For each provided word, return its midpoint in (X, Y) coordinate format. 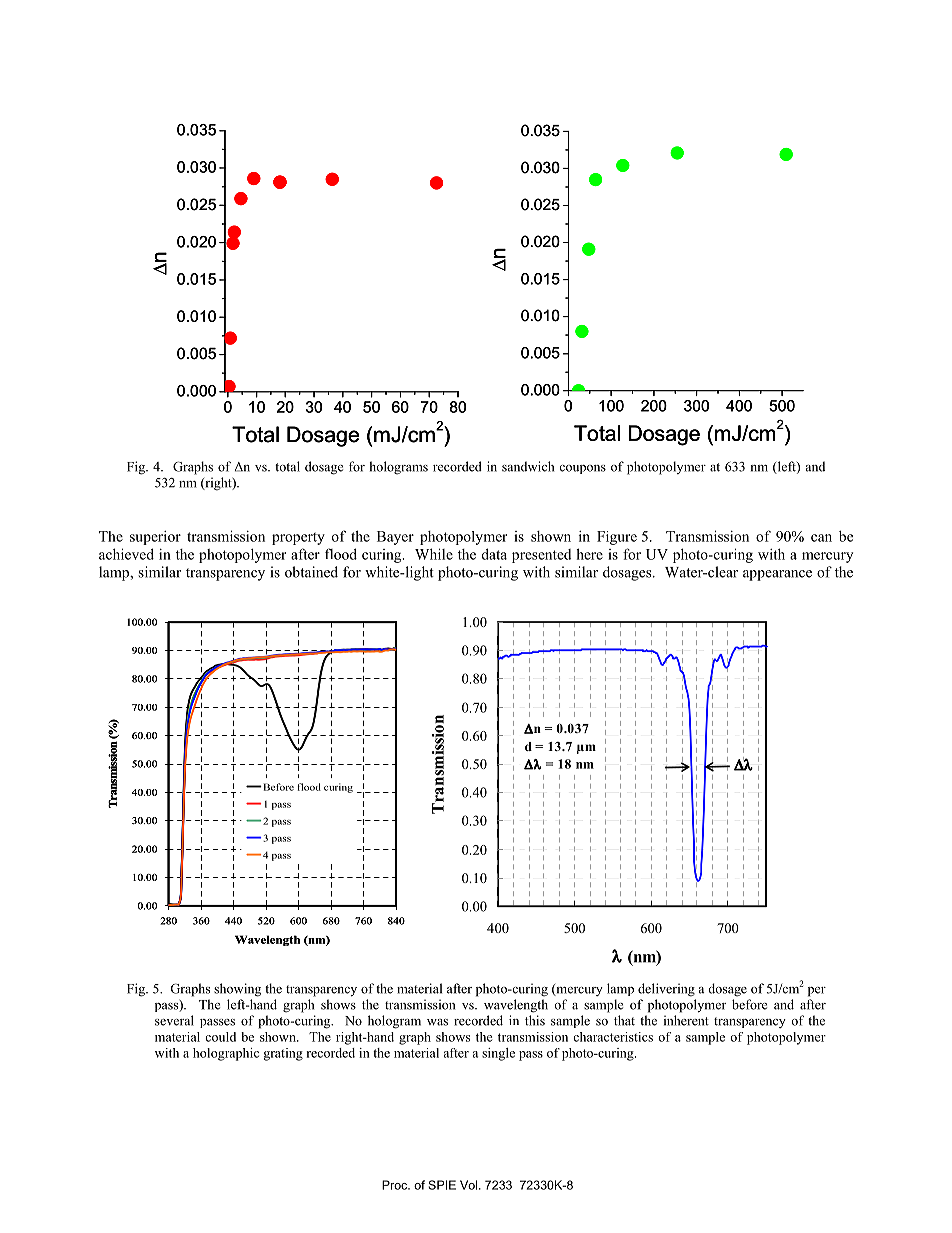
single (498, 1054)
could (220, 1037)
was (437, 1022)
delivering (666, 990)
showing (237, 990)
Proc (396, 1185)
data (494, 554)
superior (155, 538)
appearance (777, 575)
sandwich (528, 466)
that (624, 1020)
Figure (617, 538)
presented (541, 556)
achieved (126, 554)
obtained (311, 572)
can (821, 538)
